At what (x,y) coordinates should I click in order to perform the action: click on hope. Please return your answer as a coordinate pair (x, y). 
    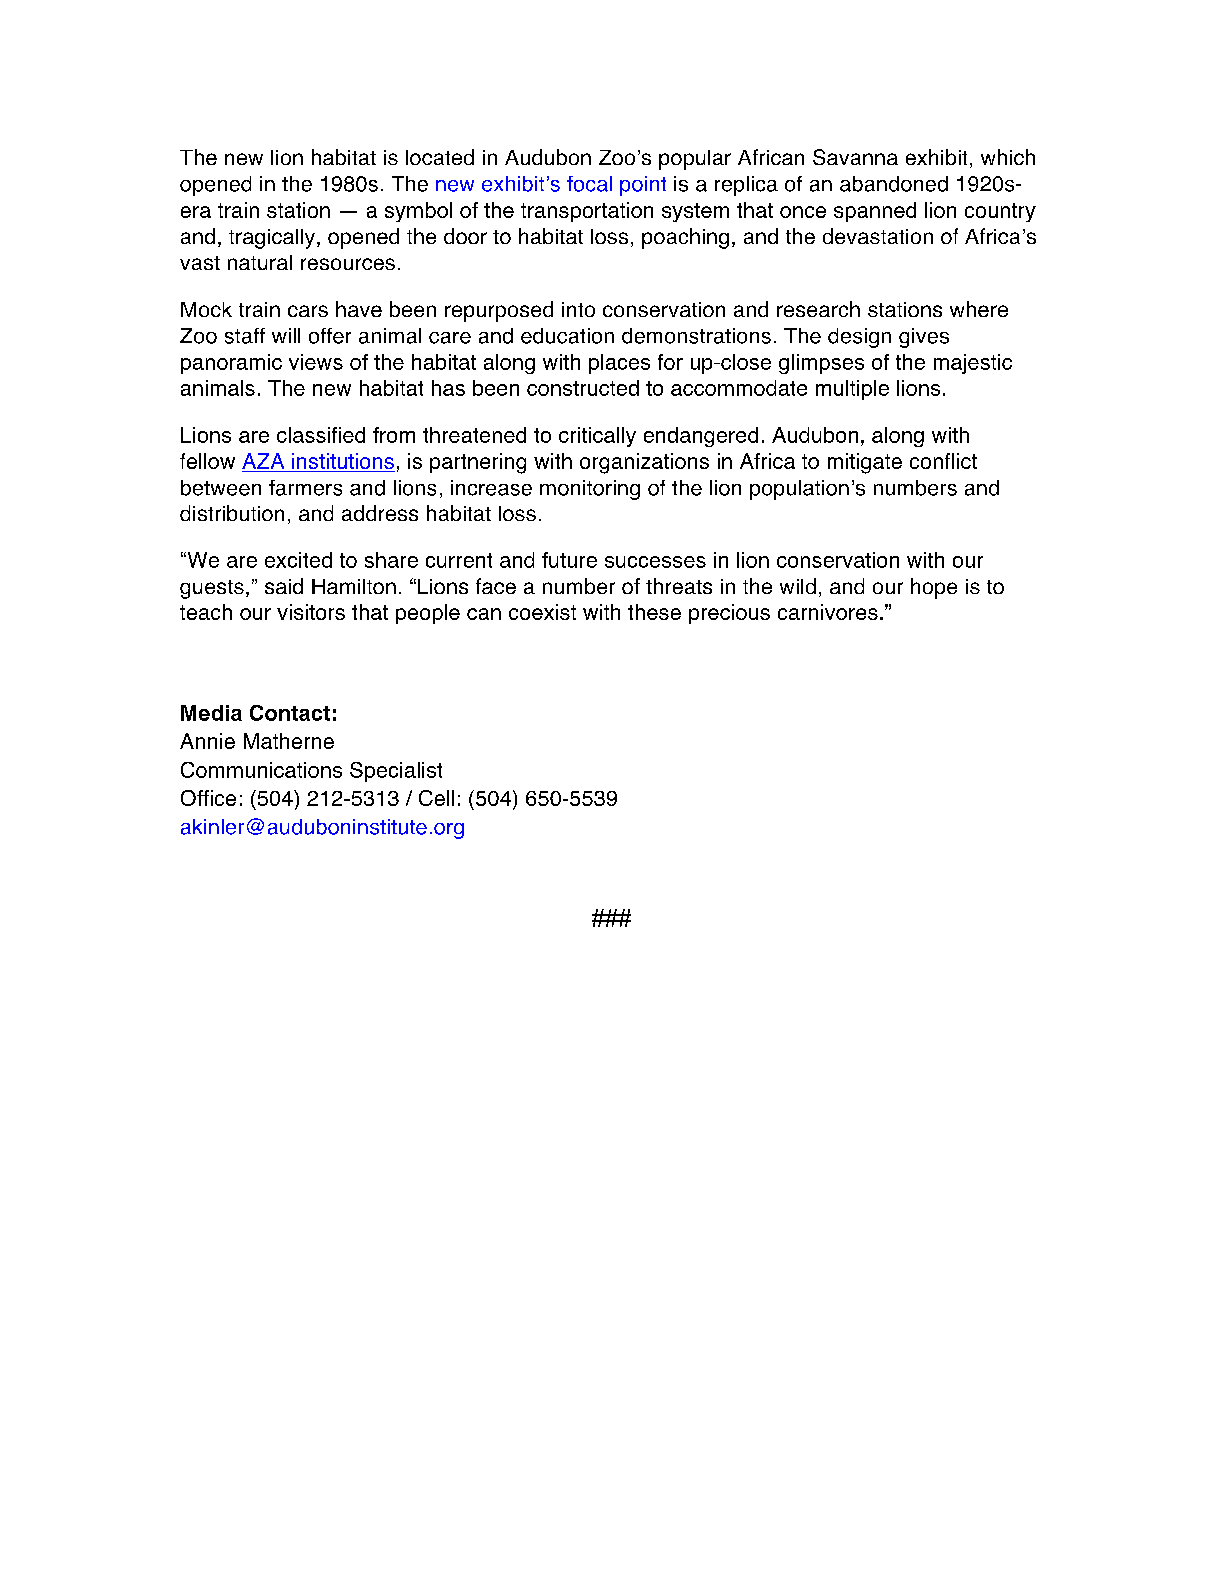
    Looking at the image, I should click on (934, 588).
